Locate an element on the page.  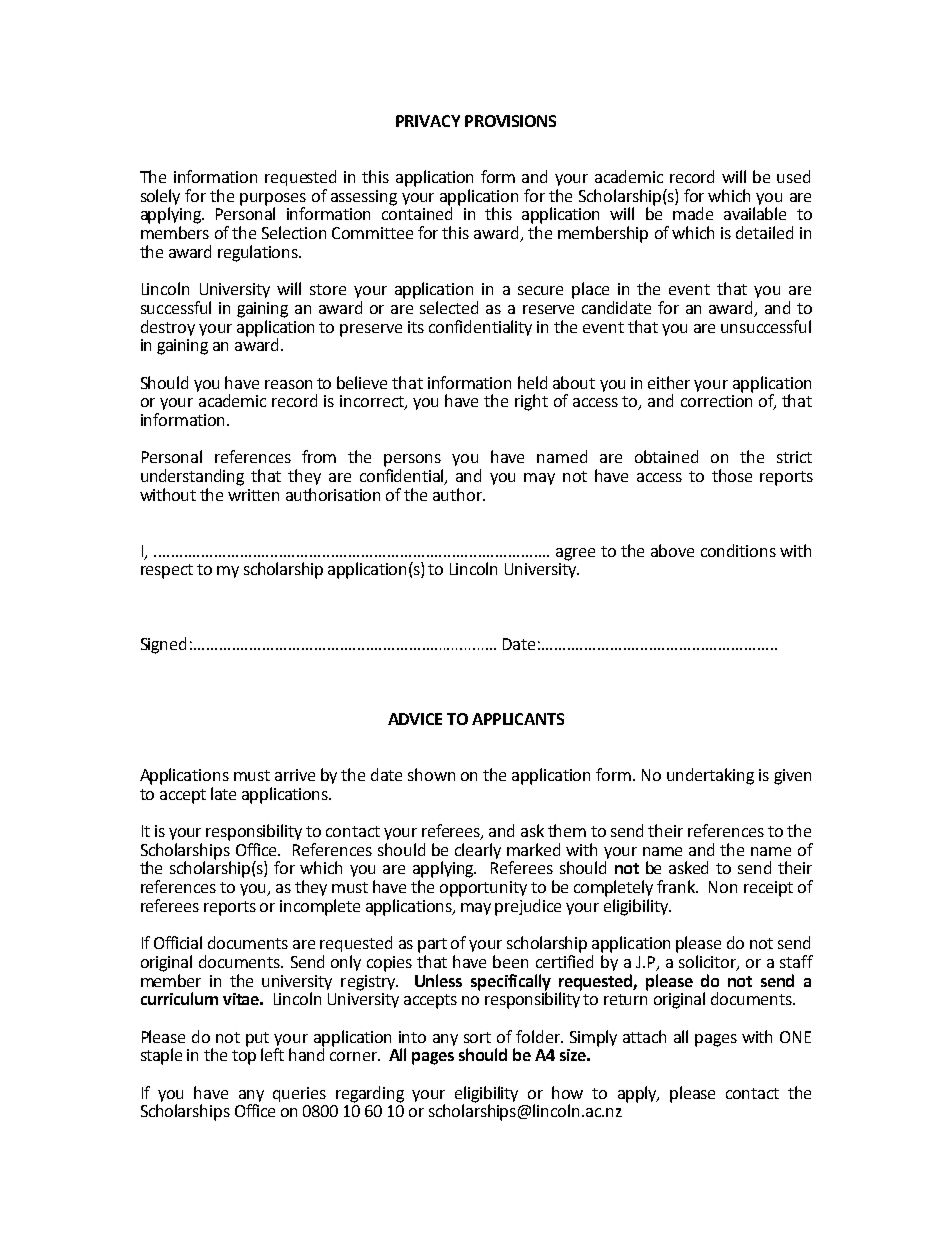
PROVISIONS is located at coordinates (510, 121).
